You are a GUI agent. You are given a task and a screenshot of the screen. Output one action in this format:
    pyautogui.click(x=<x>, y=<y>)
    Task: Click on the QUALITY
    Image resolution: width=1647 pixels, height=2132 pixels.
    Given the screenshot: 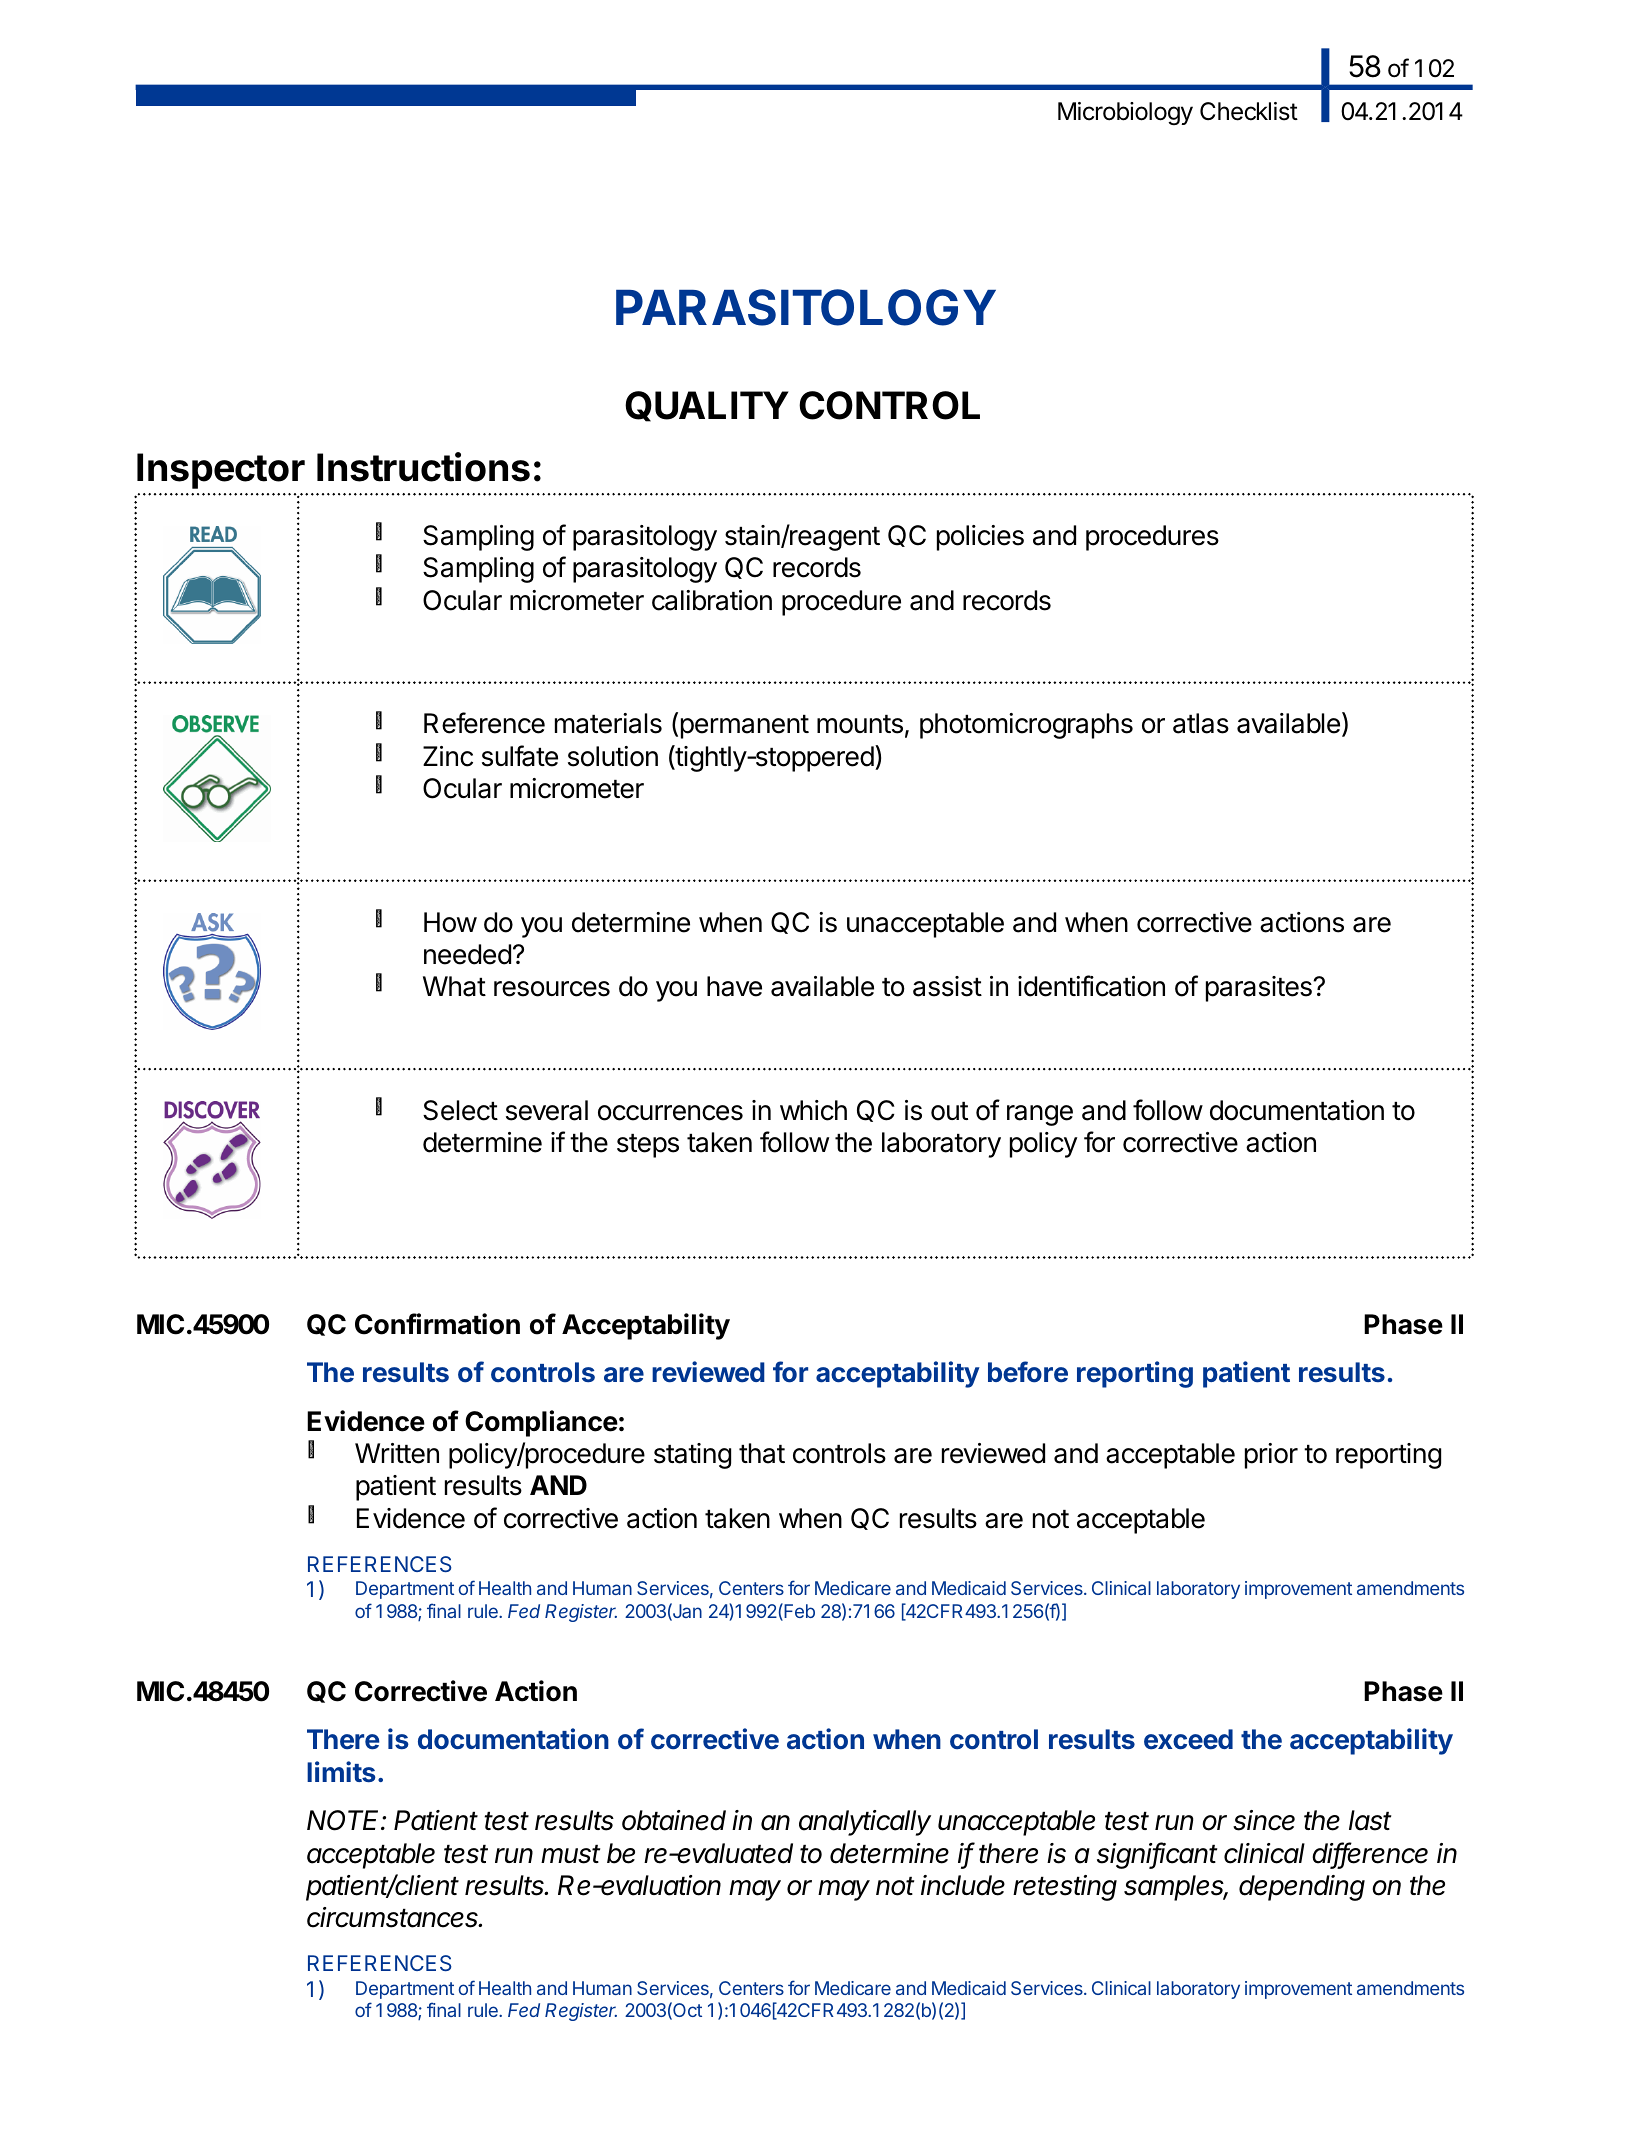 What is the action you would take?
    pyautogui.click(x=707, y=406)
